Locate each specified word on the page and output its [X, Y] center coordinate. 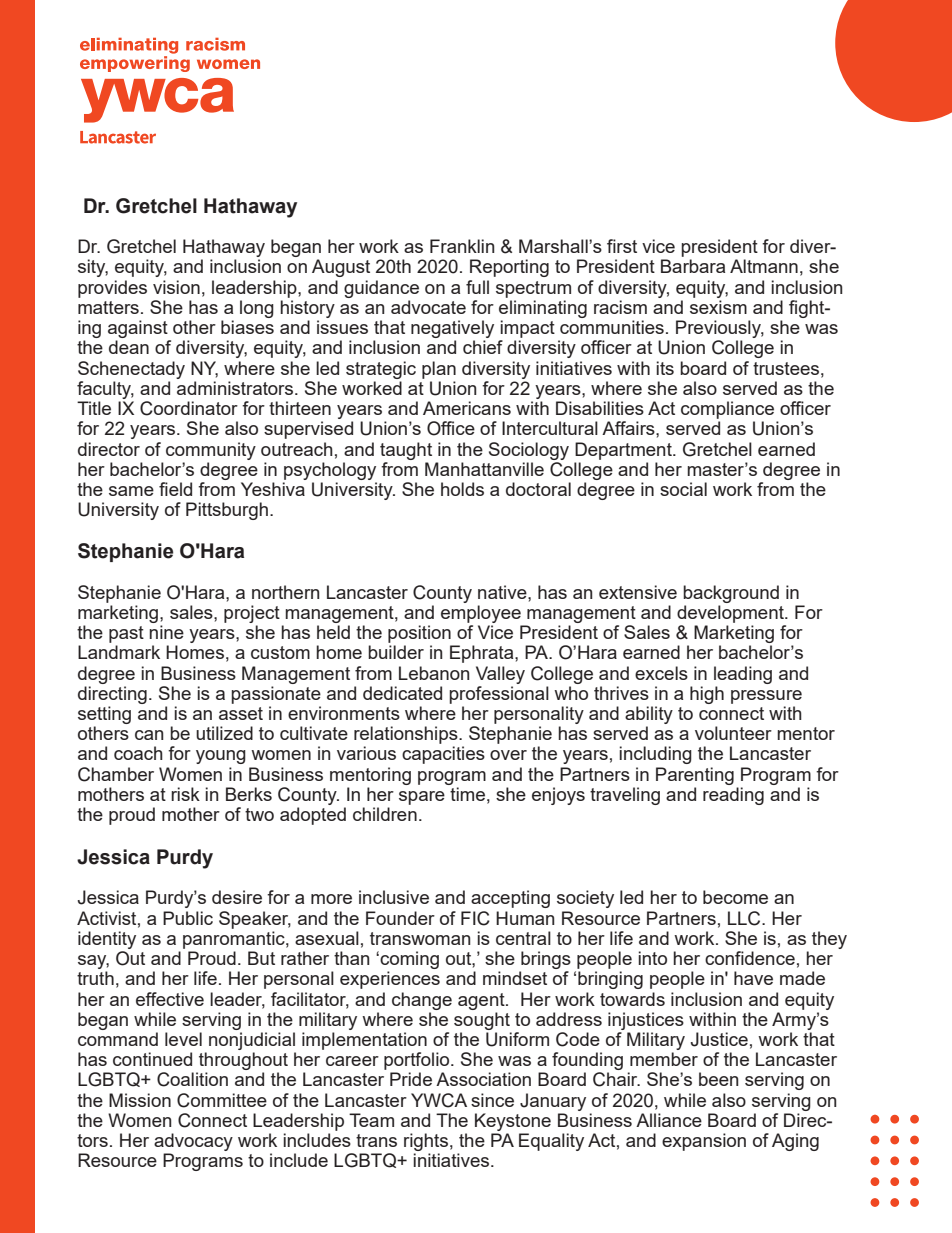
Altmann [764, 266]
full [477, 287]
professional [499, 695]
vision [176, 287]
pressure [766, 697]
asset [241, 713]
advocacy [193, 1143]
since [492, 1100]
